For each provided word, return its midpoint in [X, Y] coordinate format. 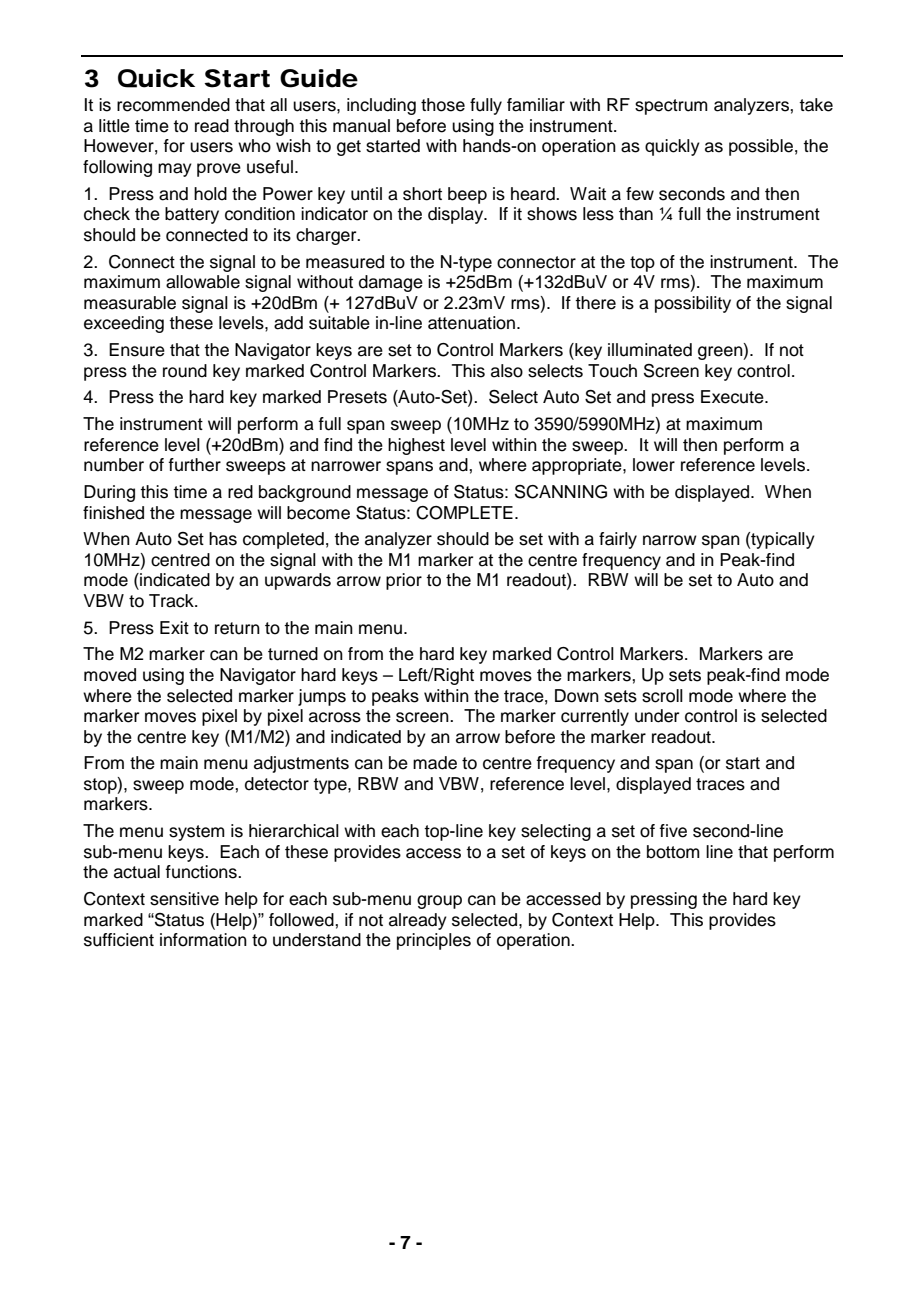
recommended [173, 105]
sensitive [184, 899]
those [443, 105]
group [439, 902]
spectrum [671, 107]
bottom [673, 852]
